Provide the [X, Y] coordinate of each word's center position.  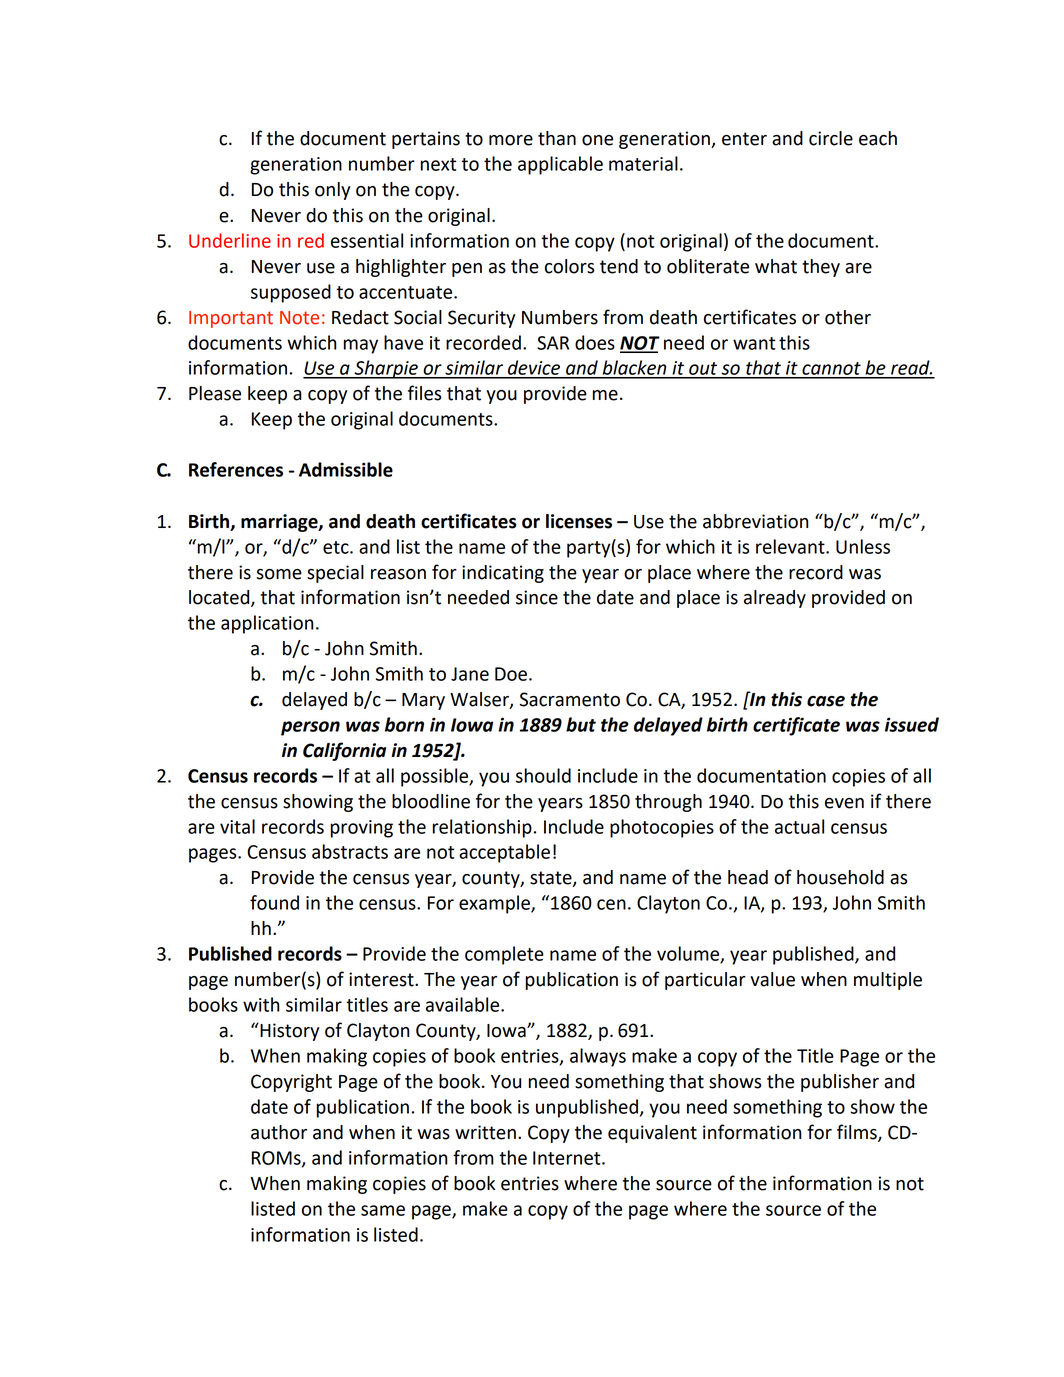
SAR [553, 343]
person [310, 728]
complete [504, 955]
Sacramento [570, 699]
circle [831, 138]
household [840, 877]
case [826, 701]
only [332, 191]
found [274, 902]
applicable [560, 165]
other [848, 317]
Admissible [346, 469]
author [279, 1132]
